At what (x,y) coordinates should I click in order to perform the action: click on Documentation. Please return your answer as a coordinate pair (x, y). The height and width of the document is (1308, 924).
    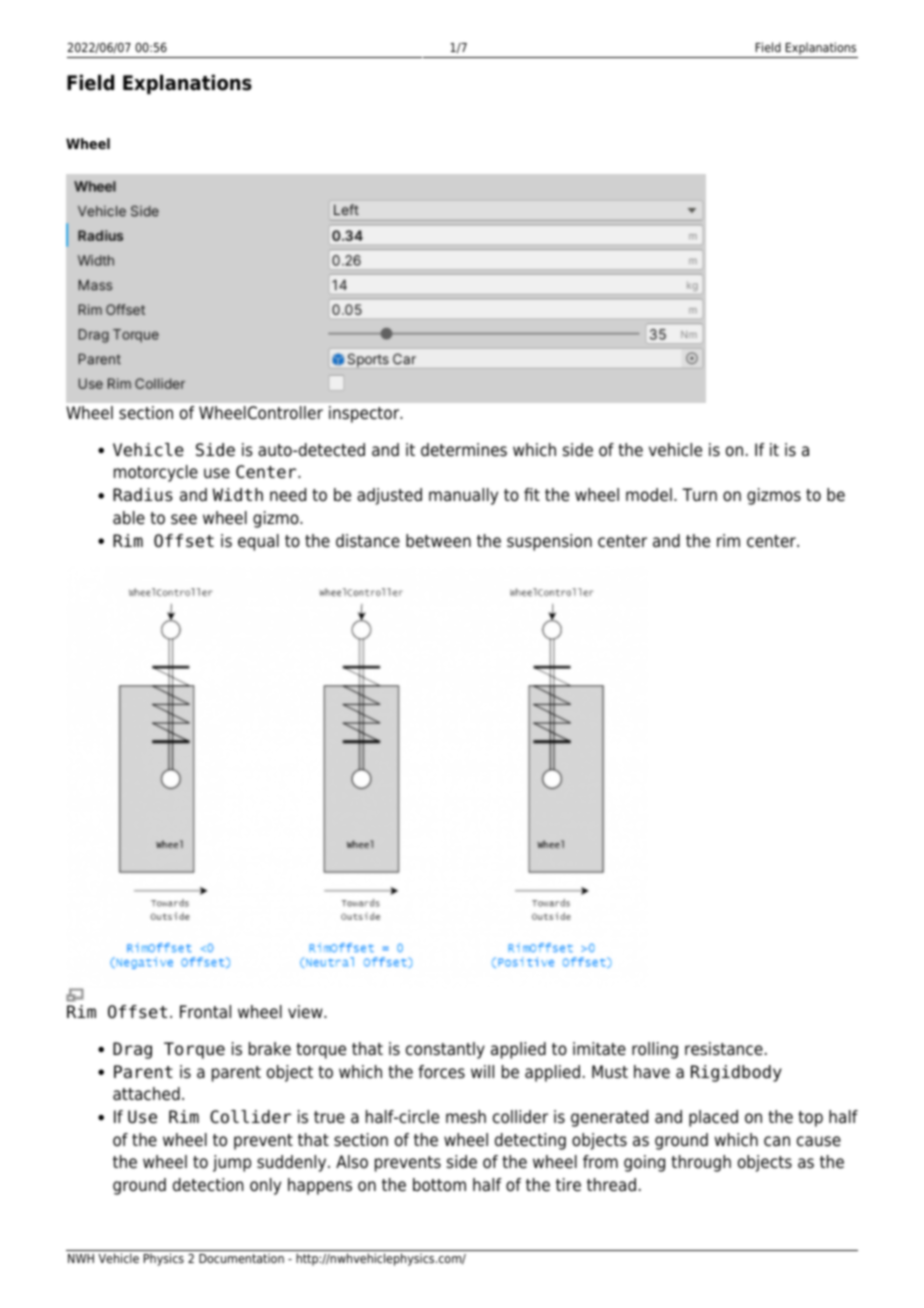
    Looking at the image, I should click on (241, 1258).
